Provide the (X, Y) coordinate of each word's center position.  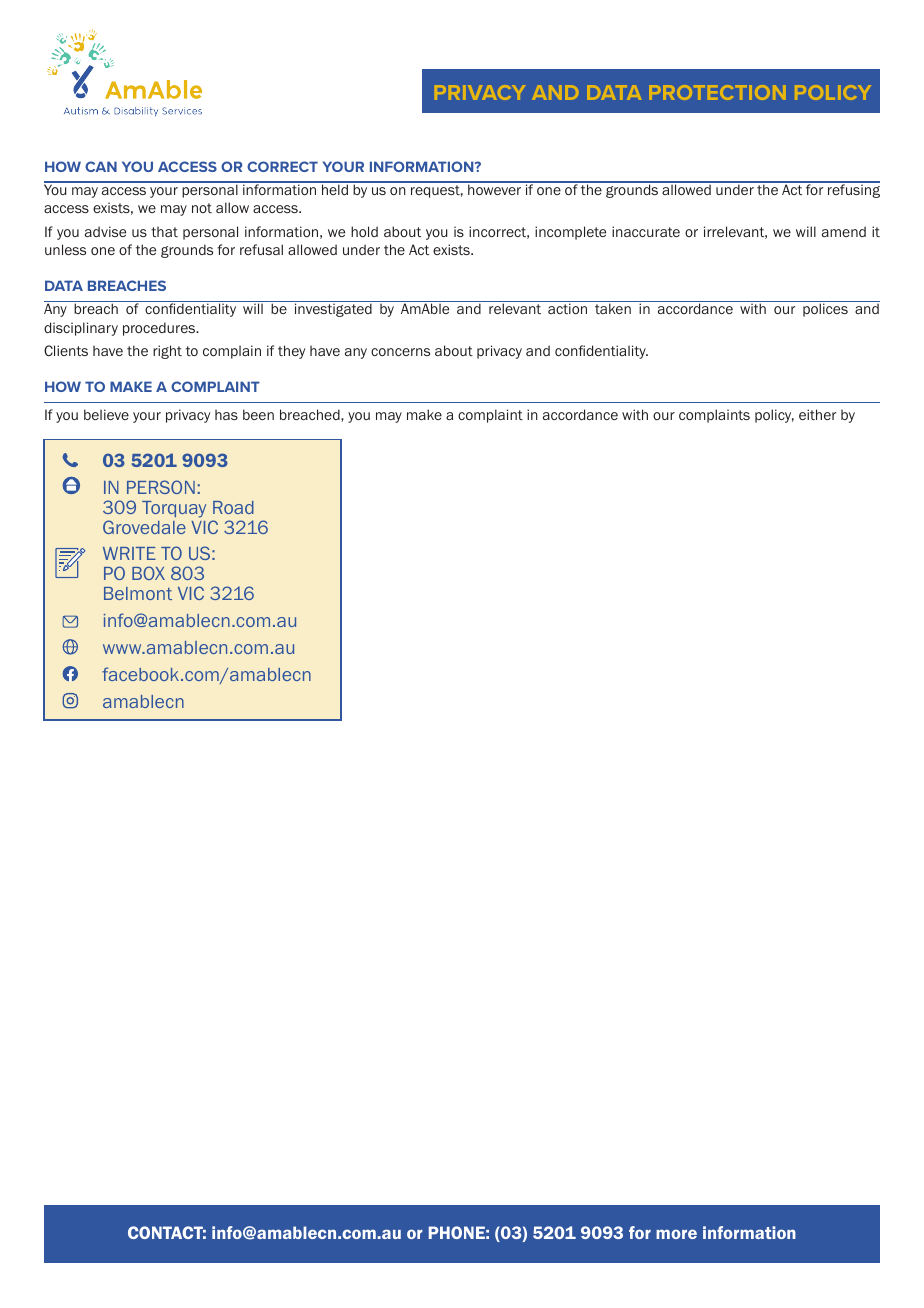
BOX (148, 573)
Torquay (174, 509)
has (226, 414)
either (817, 414)
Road (233, 507)
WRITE (129, 553)
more (676, 1234)
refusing (853, 190)
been (258, 414)
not (202, 208)
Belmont (138, 593)
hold (364, 231)
